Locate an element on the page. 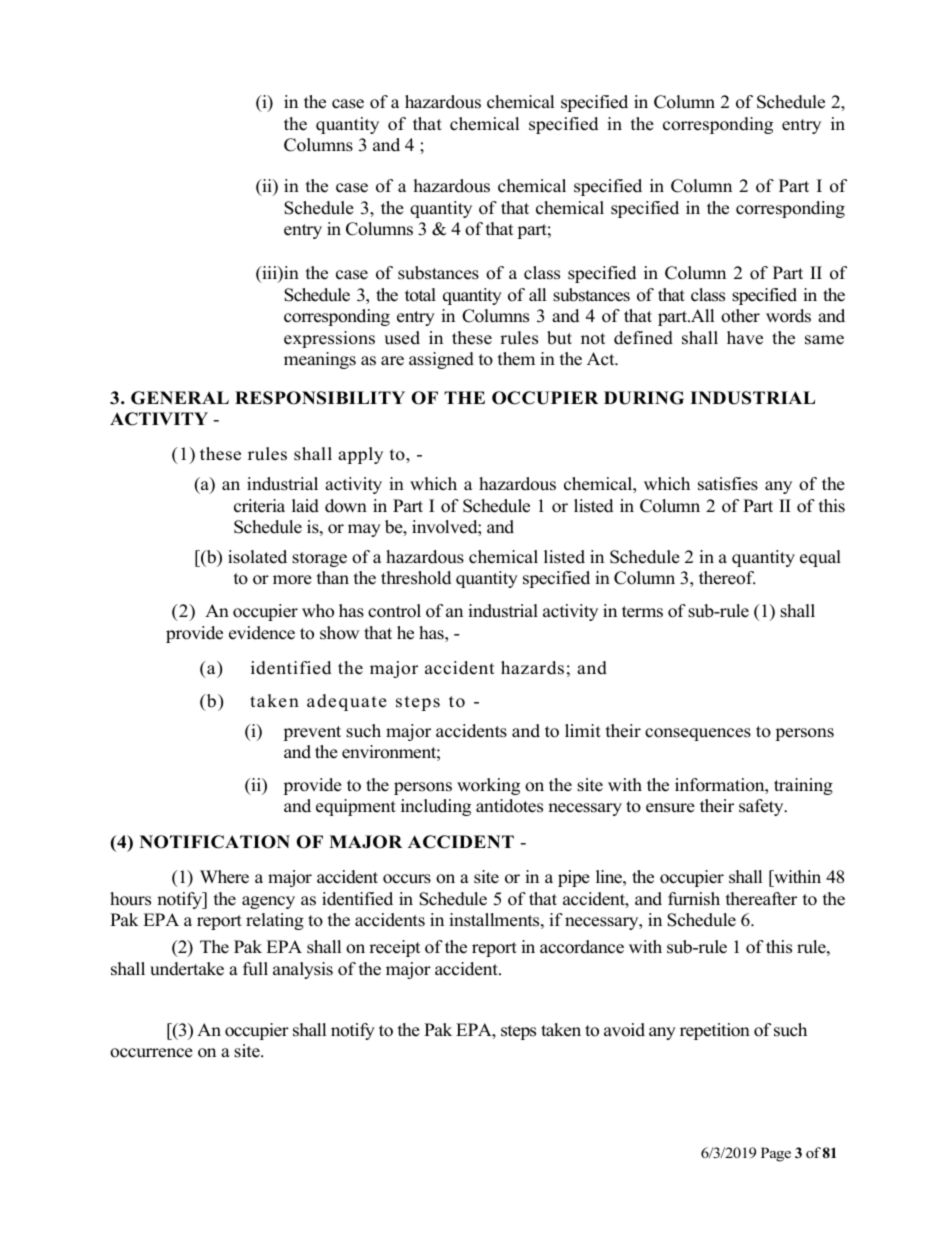  apply is located at coordinates (360, 455).
